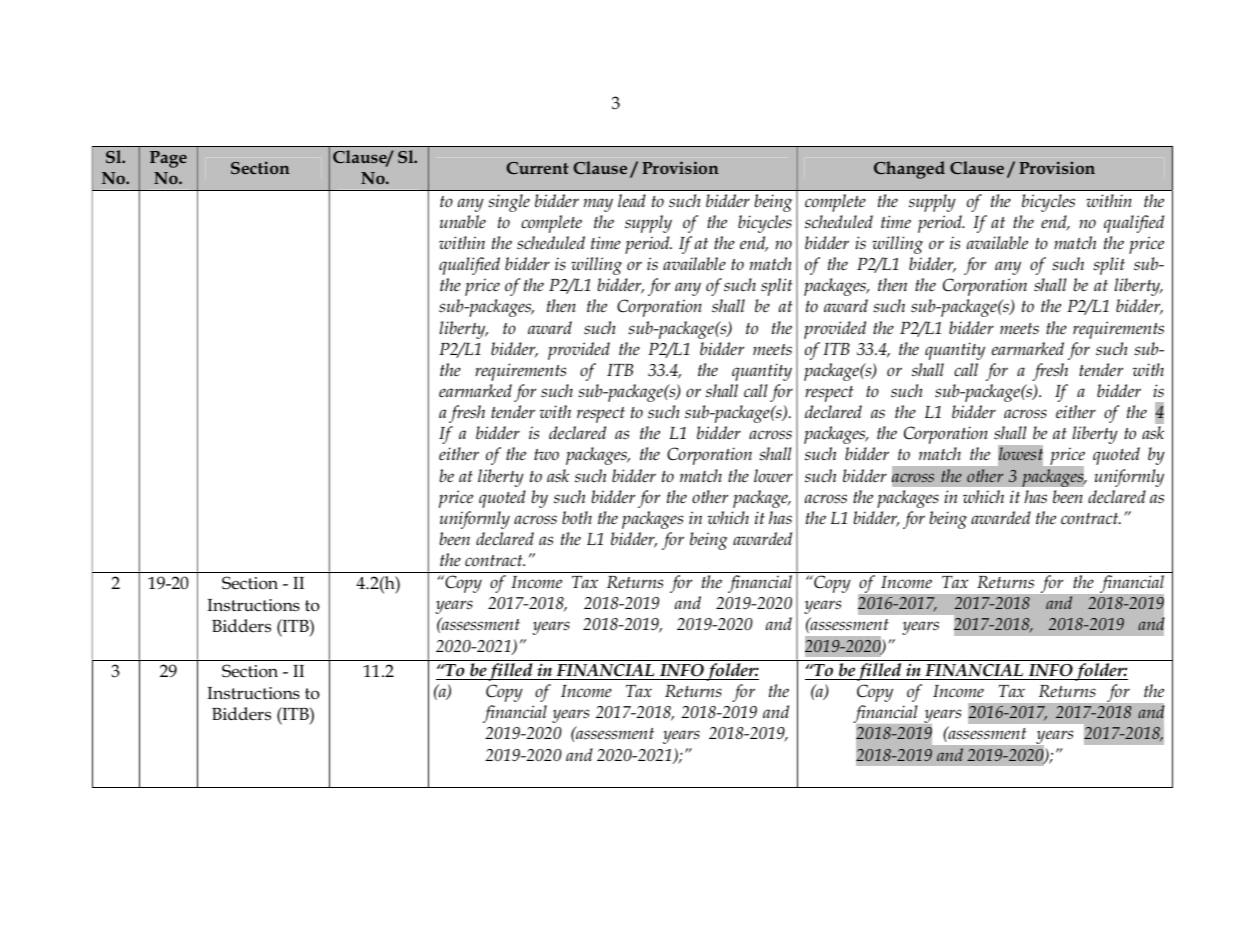 The height and width of the screenshot is (952, 1233). I want to click on unable, so click(463, 222).
